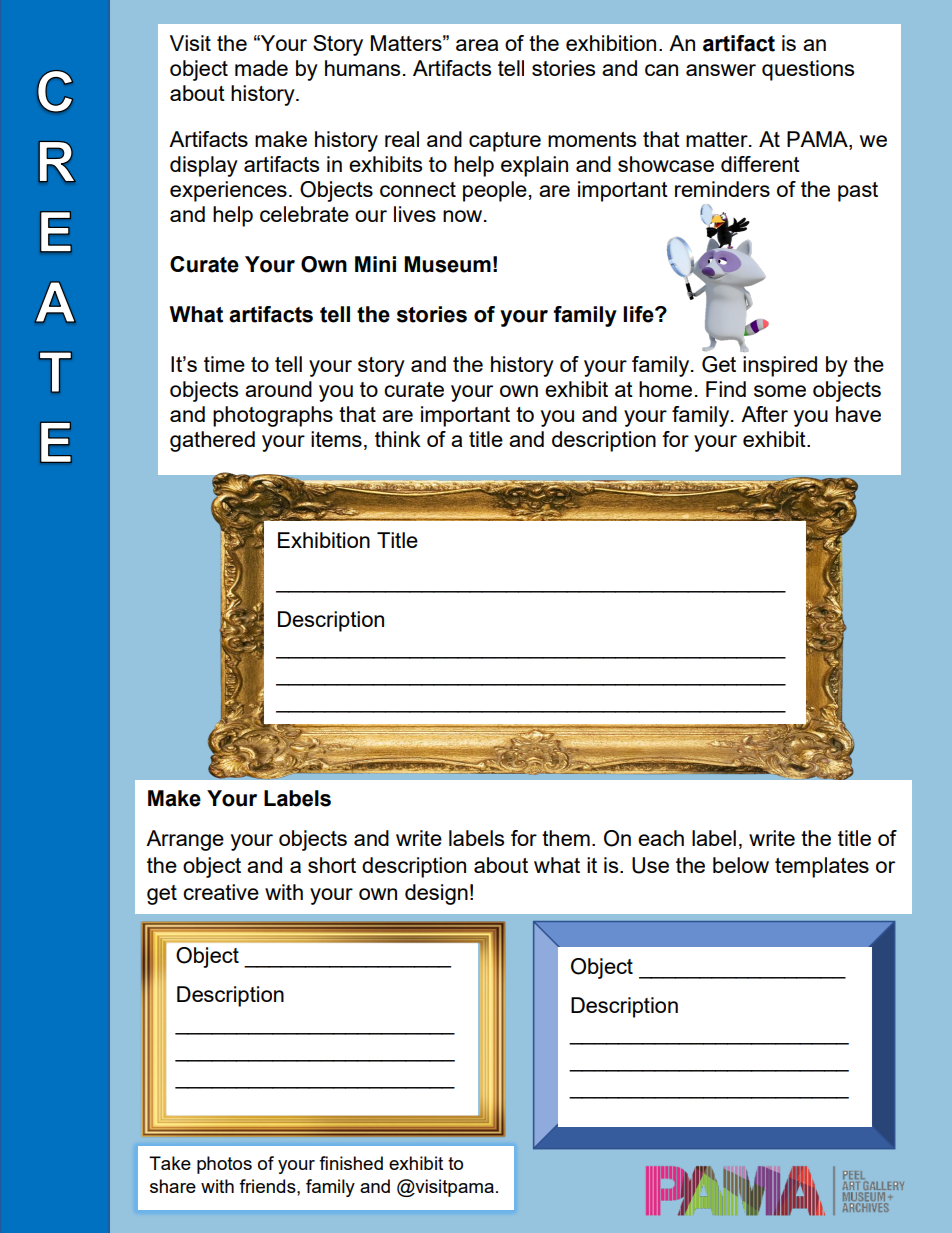 Image resolution: width=952 pixels, height=1233 pixels. Describe the element at coordinates (261, 68) in the document. I see `made` at that location.
